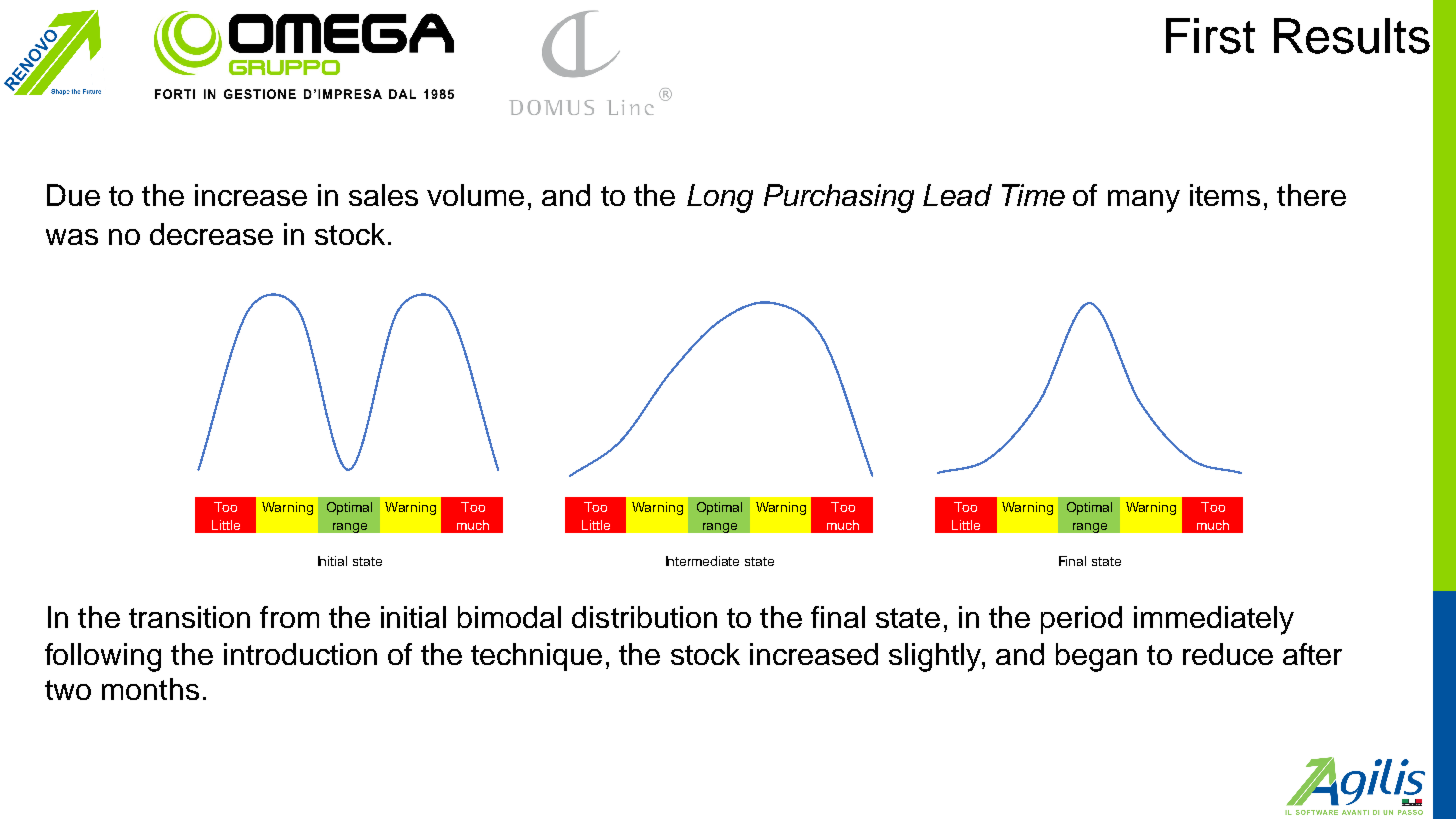 The height and width of the screenshot is (819, 1456). Describe the element at coordinates (1144, 201) in the screenshot. I see `many` at that location.
